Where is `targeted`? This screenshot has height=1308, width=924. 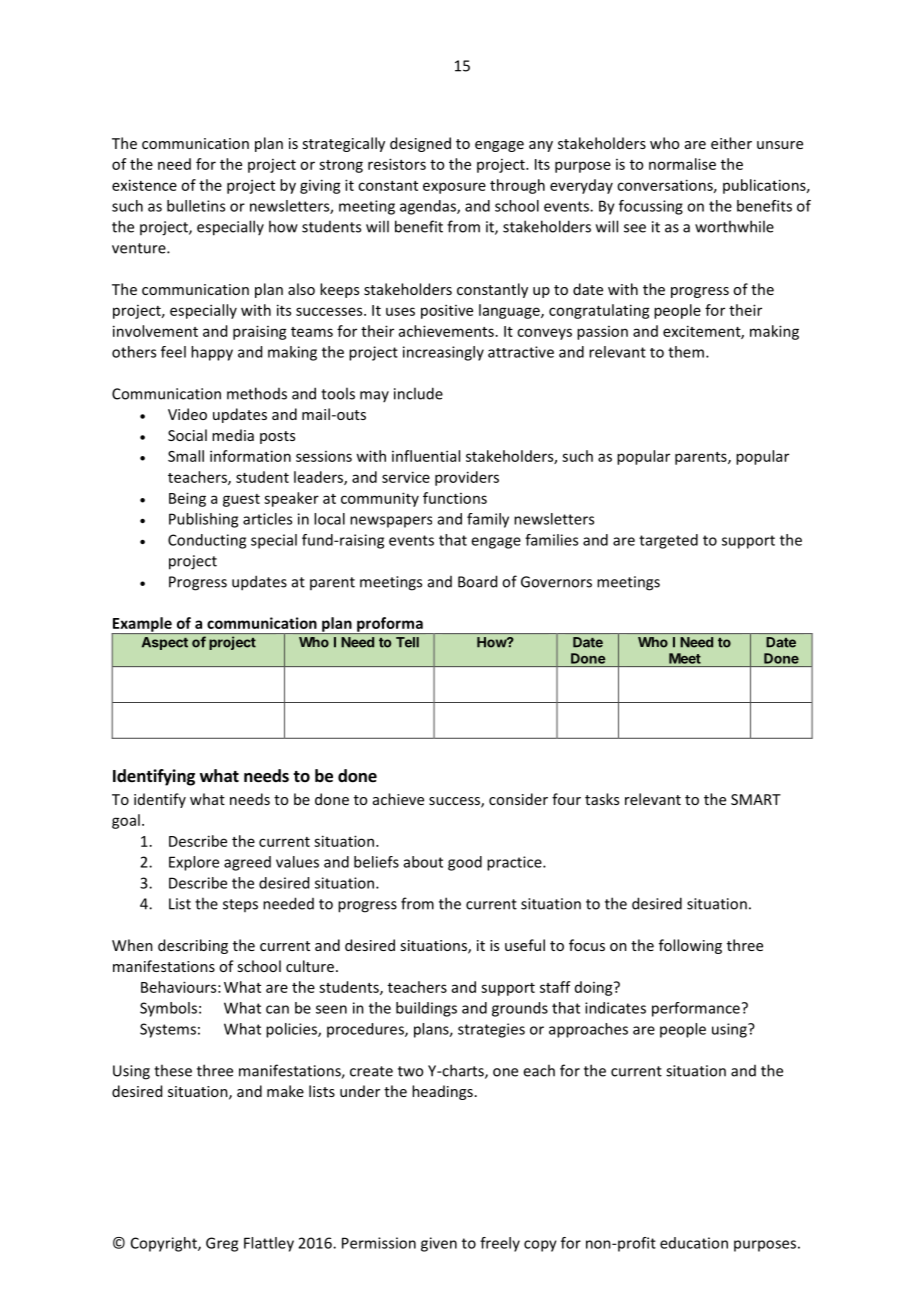 targeted is located at coordinates (668, 541).
